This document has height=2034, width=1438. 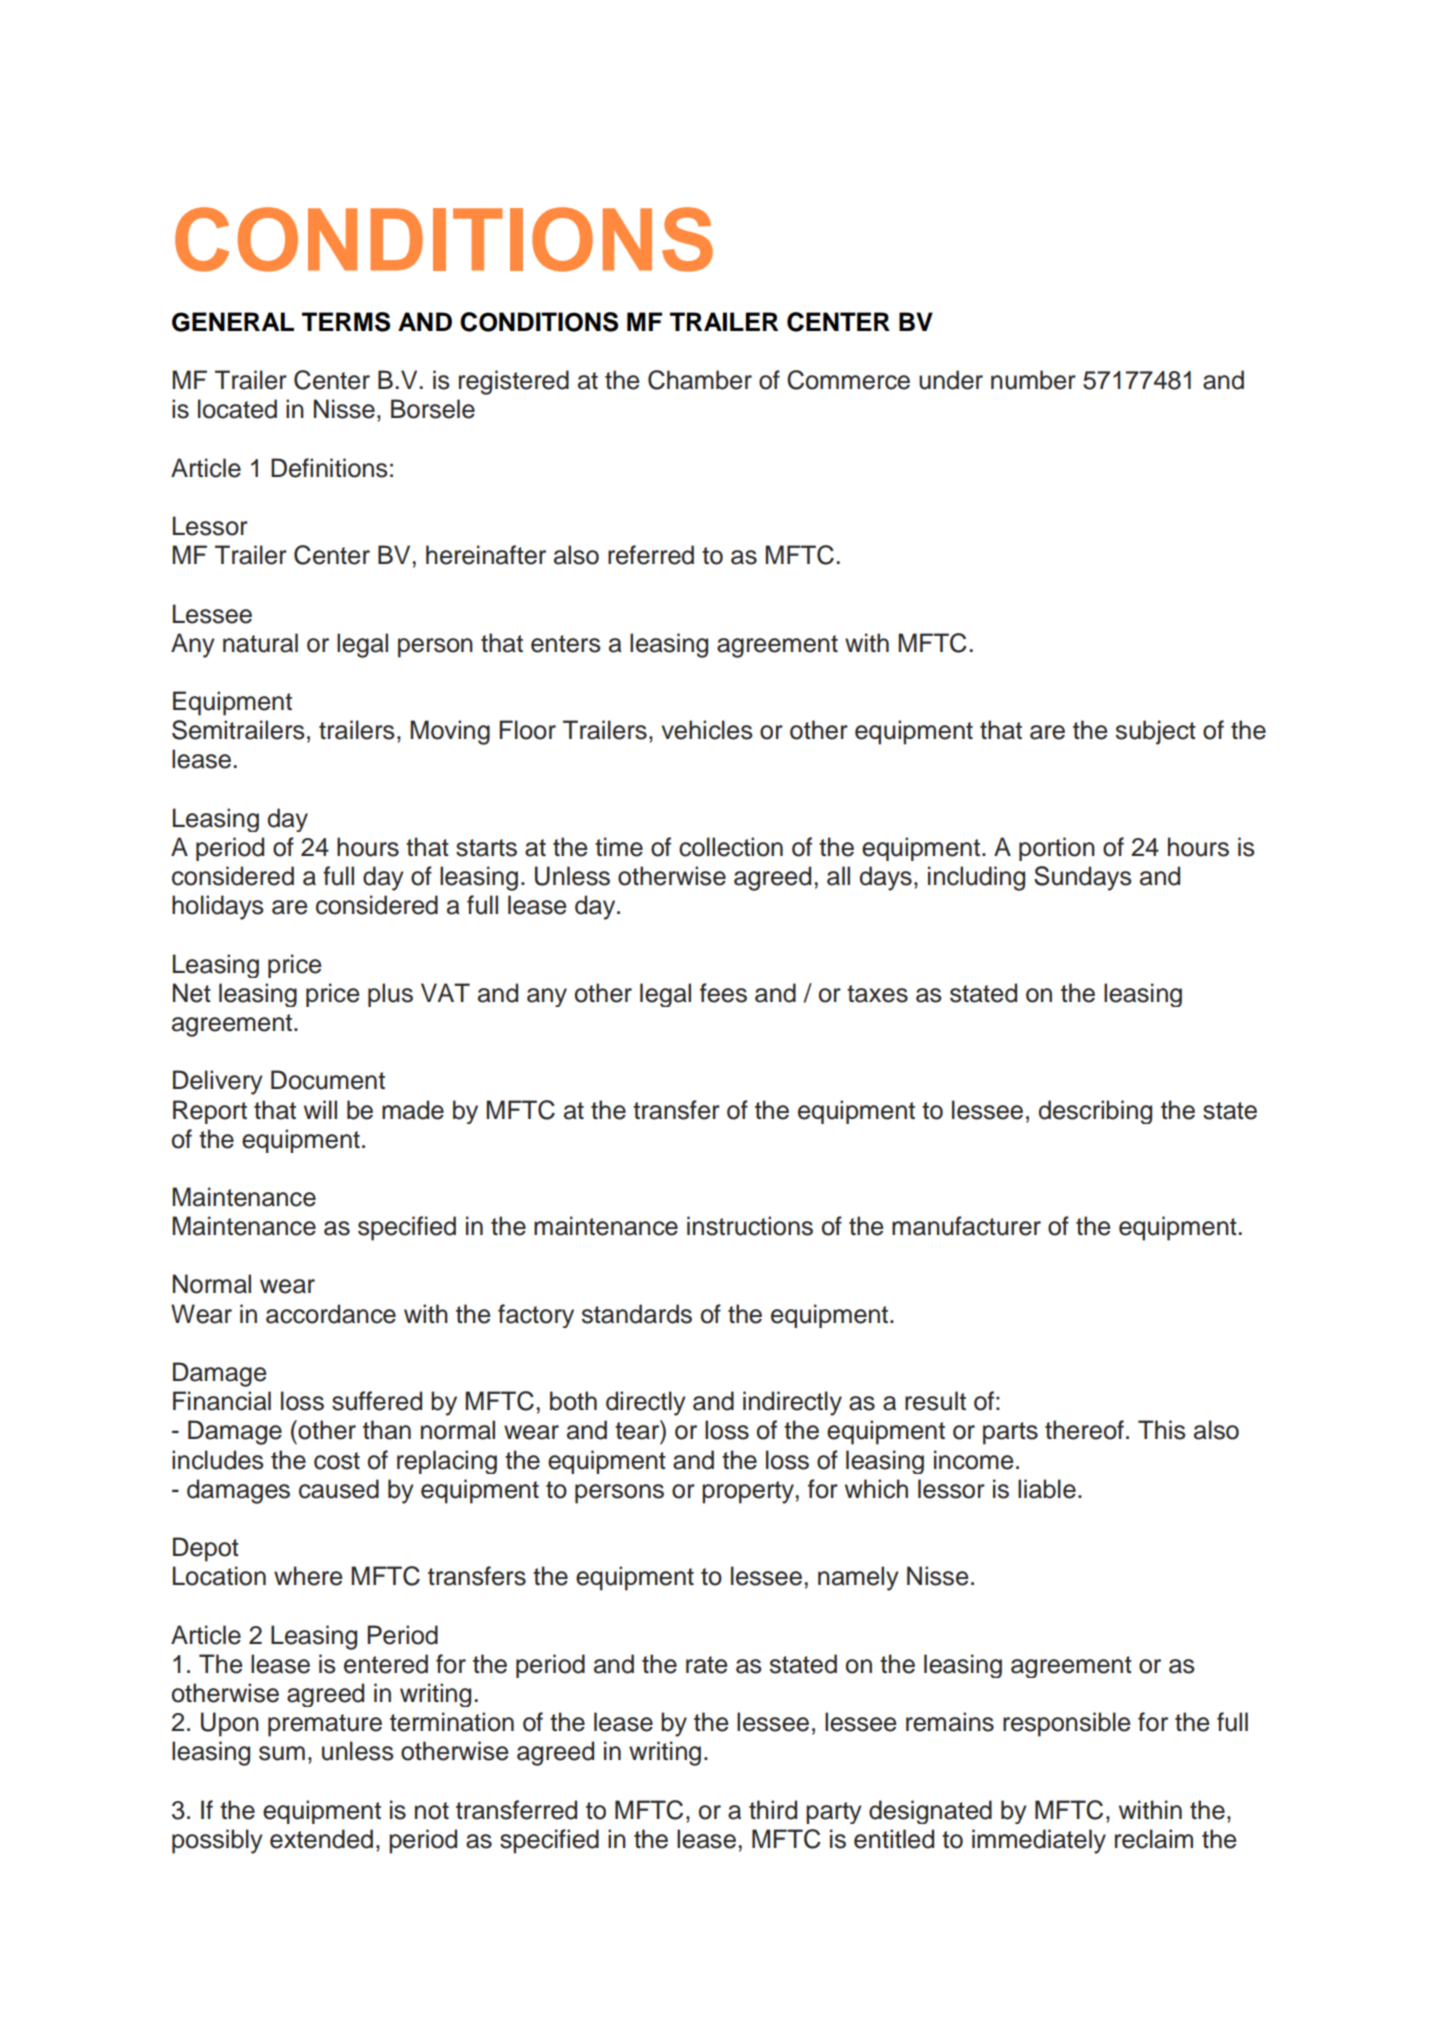 What do you see at coordinates (723, 993) in the document?
I see `fees` at bounding box center [723, 993].
